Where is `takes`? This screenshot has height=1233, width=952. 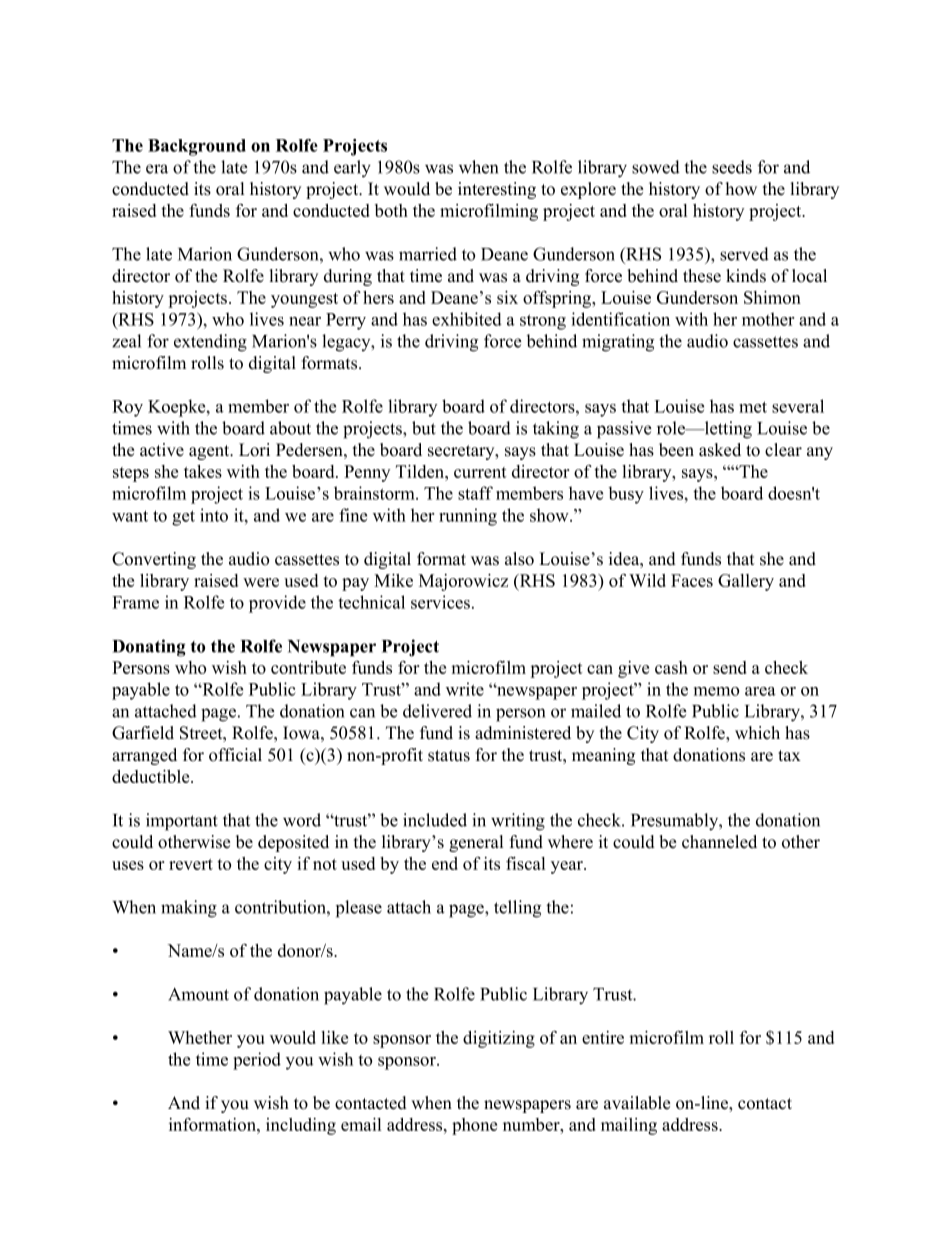 takes is located at coordinates (203, 471).
